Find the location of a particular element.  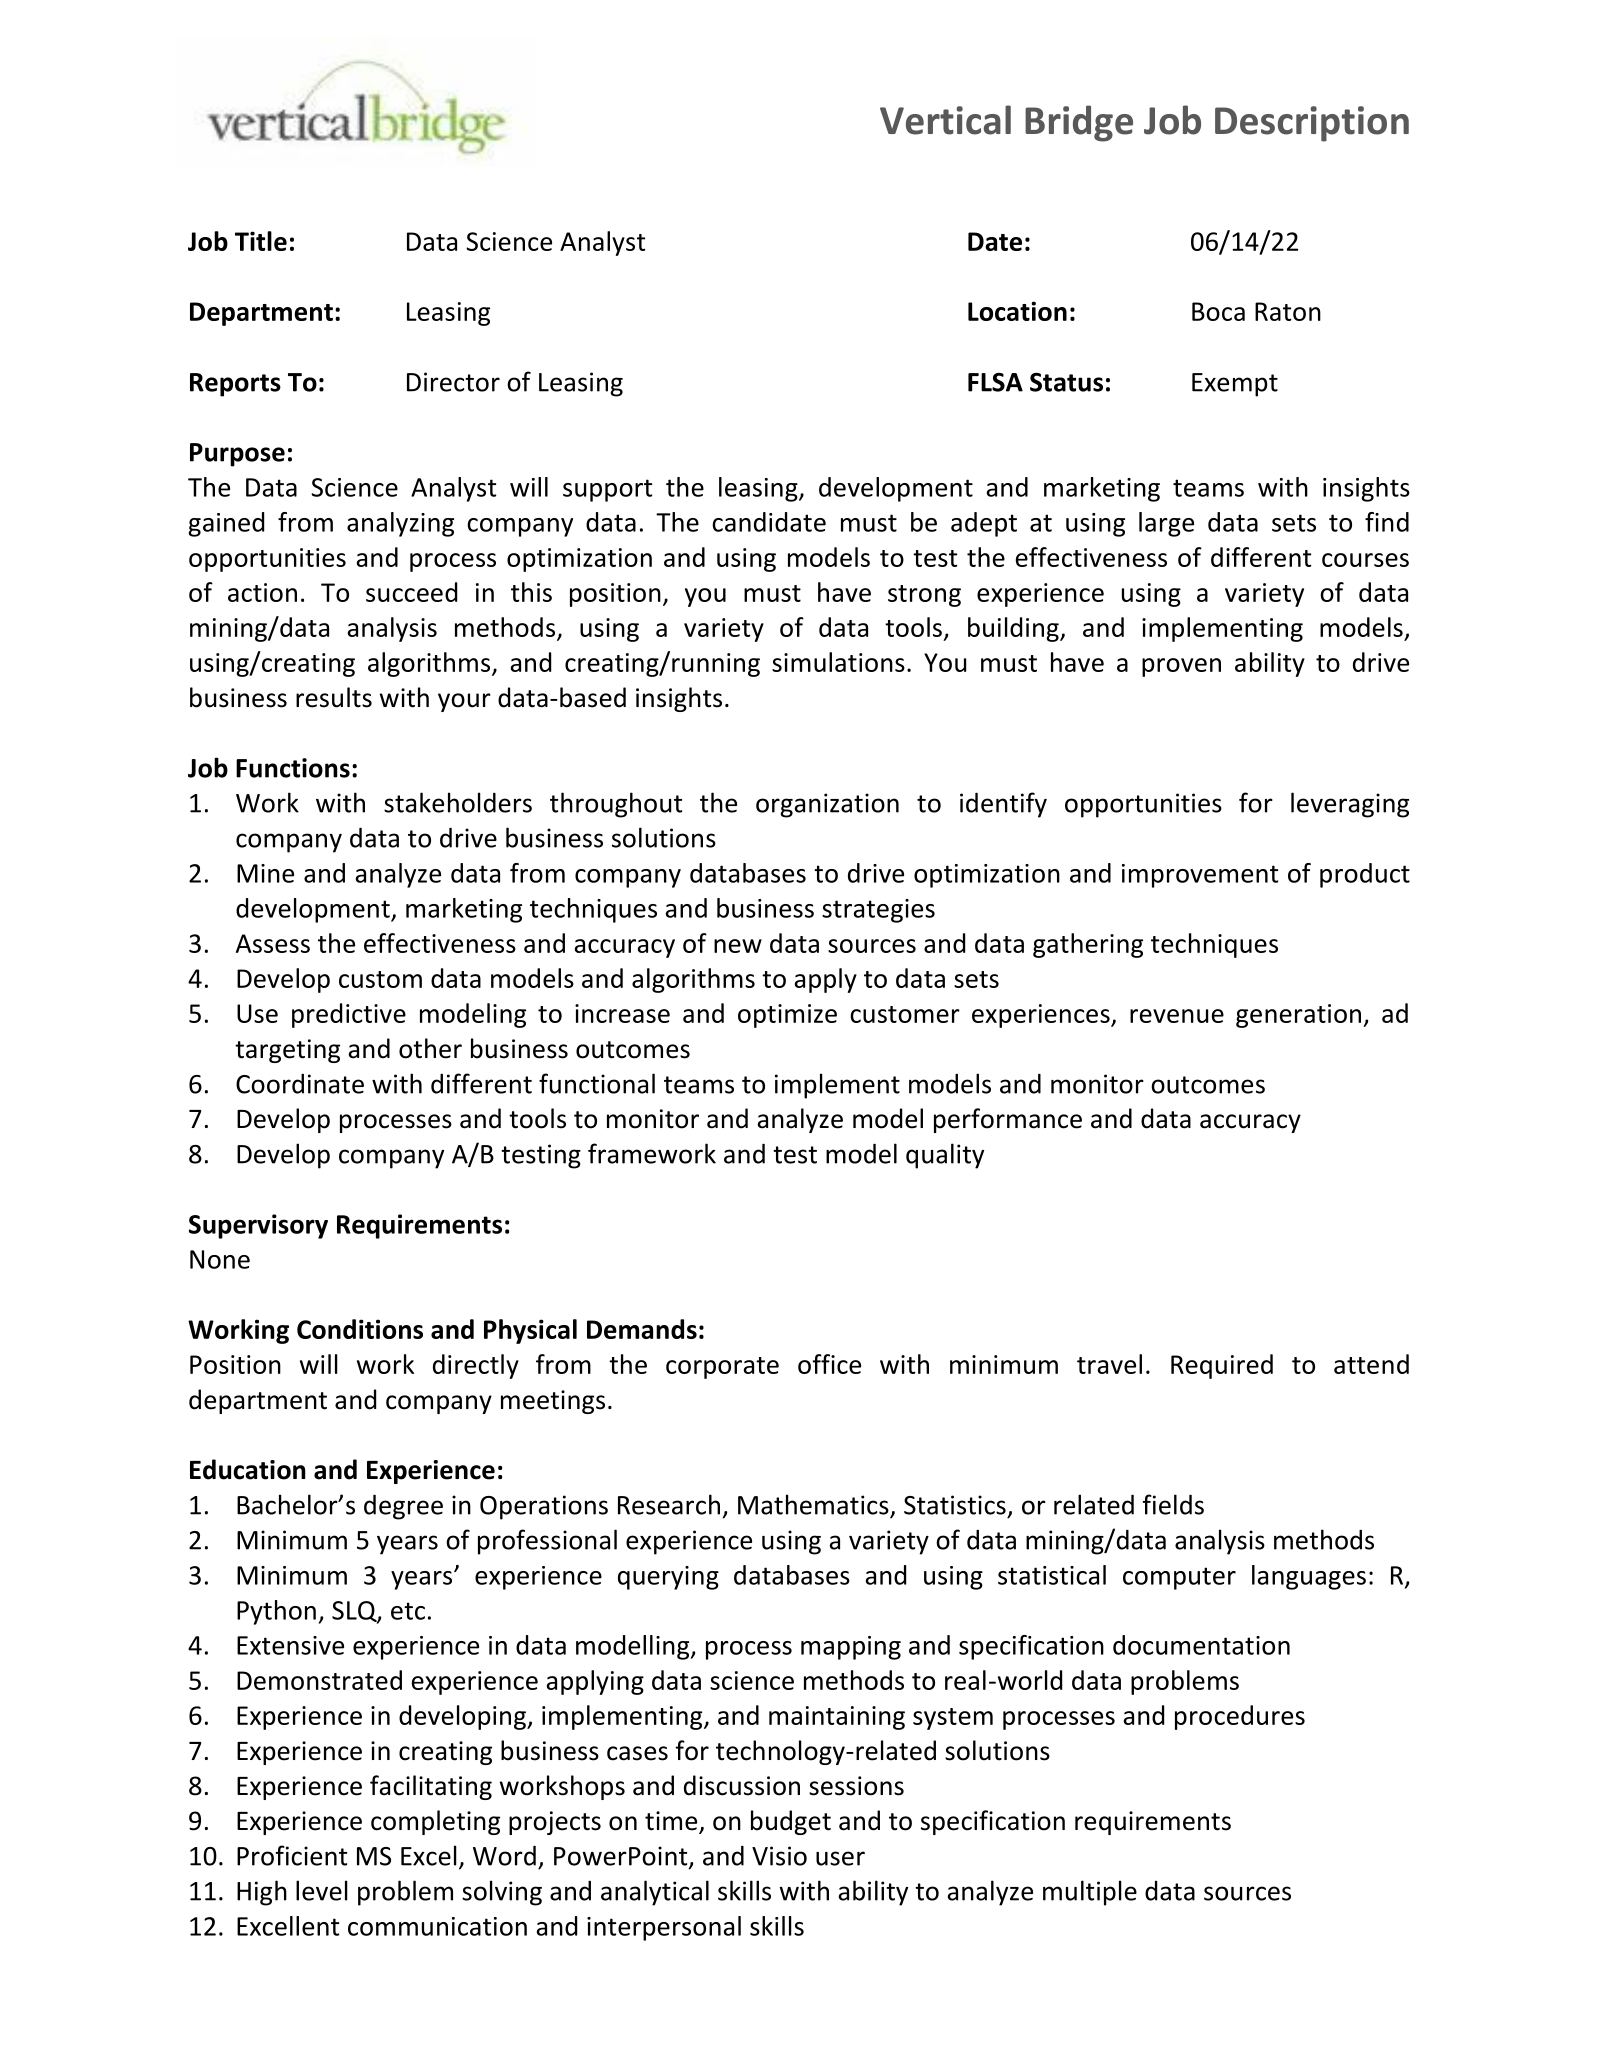

Vertical is located at coordinates (945, 120).
